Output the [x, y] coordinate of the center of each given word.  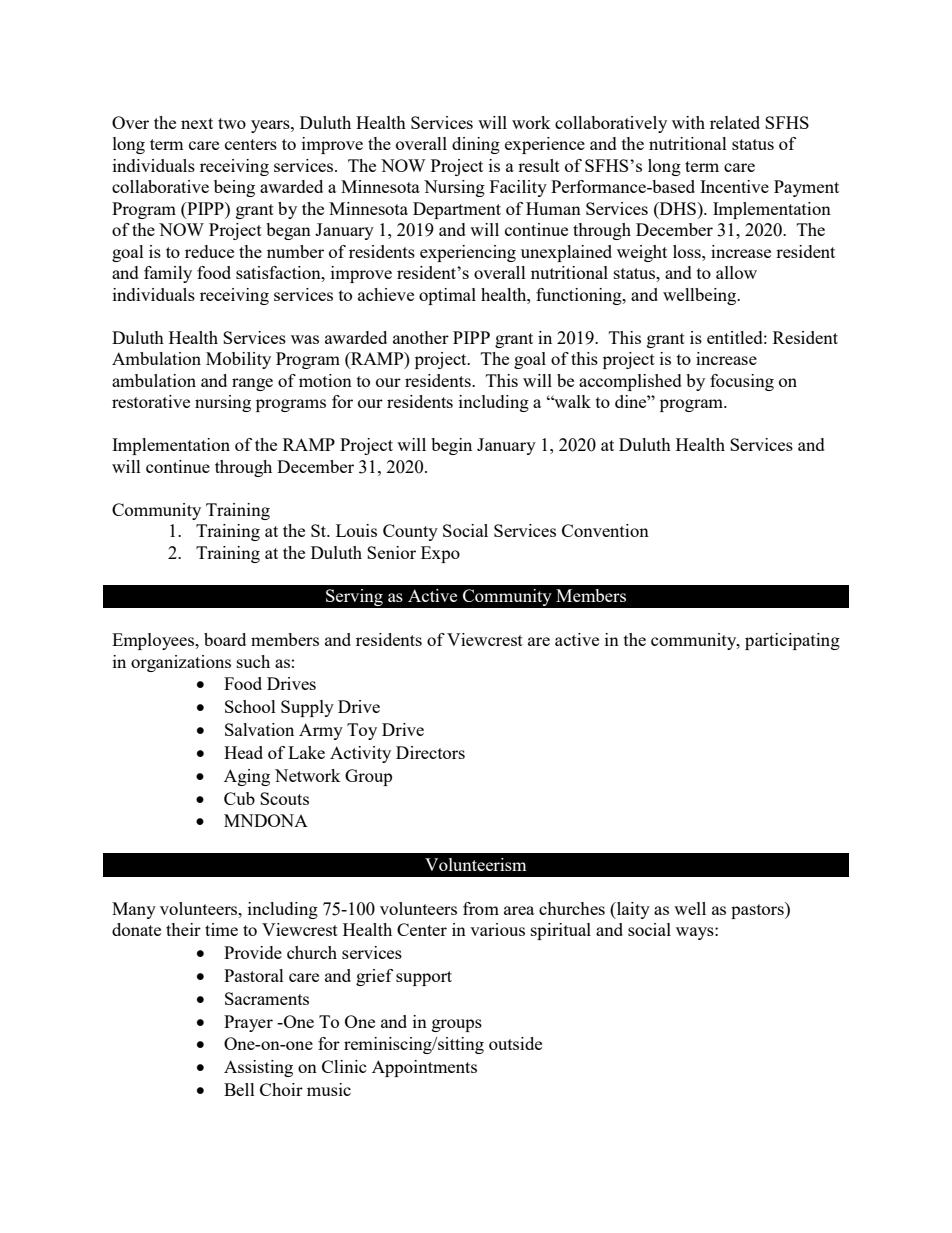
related [735, 122]
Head [243, 752]
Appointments [424, 1068]
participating [792, 641]
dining [476, 145]
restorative [151, 401]
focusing [742, 382]
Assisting [258, 1068]
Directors [430, 752]
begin [451, 446]
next [197, 123]
